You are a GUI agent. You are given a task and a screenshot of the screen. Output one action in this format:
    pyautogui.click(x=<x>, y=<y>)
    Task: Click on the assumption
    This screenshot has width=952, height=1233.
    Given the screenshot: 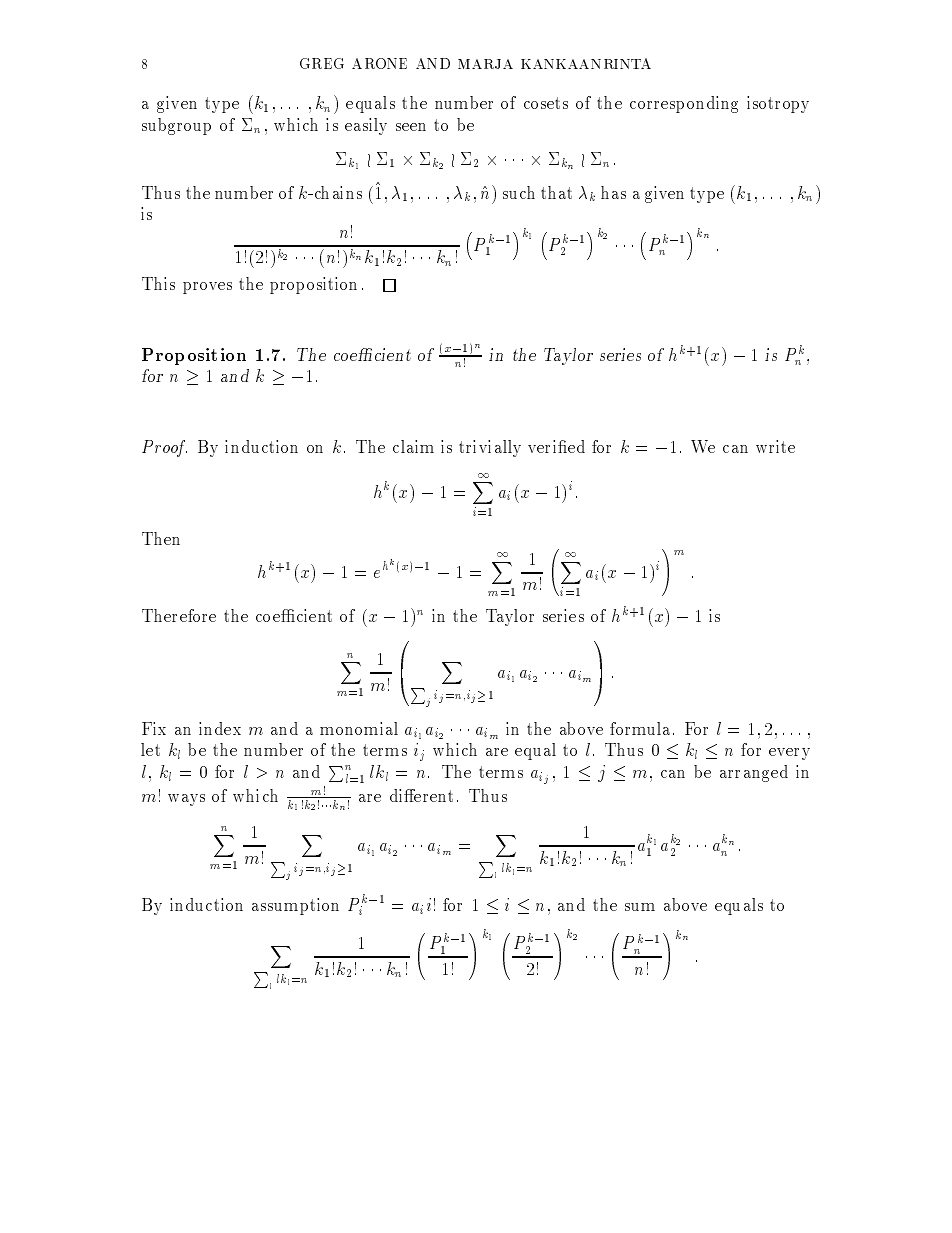 What is the action you would take?
    pyautogui.click(x=295, y=906)
